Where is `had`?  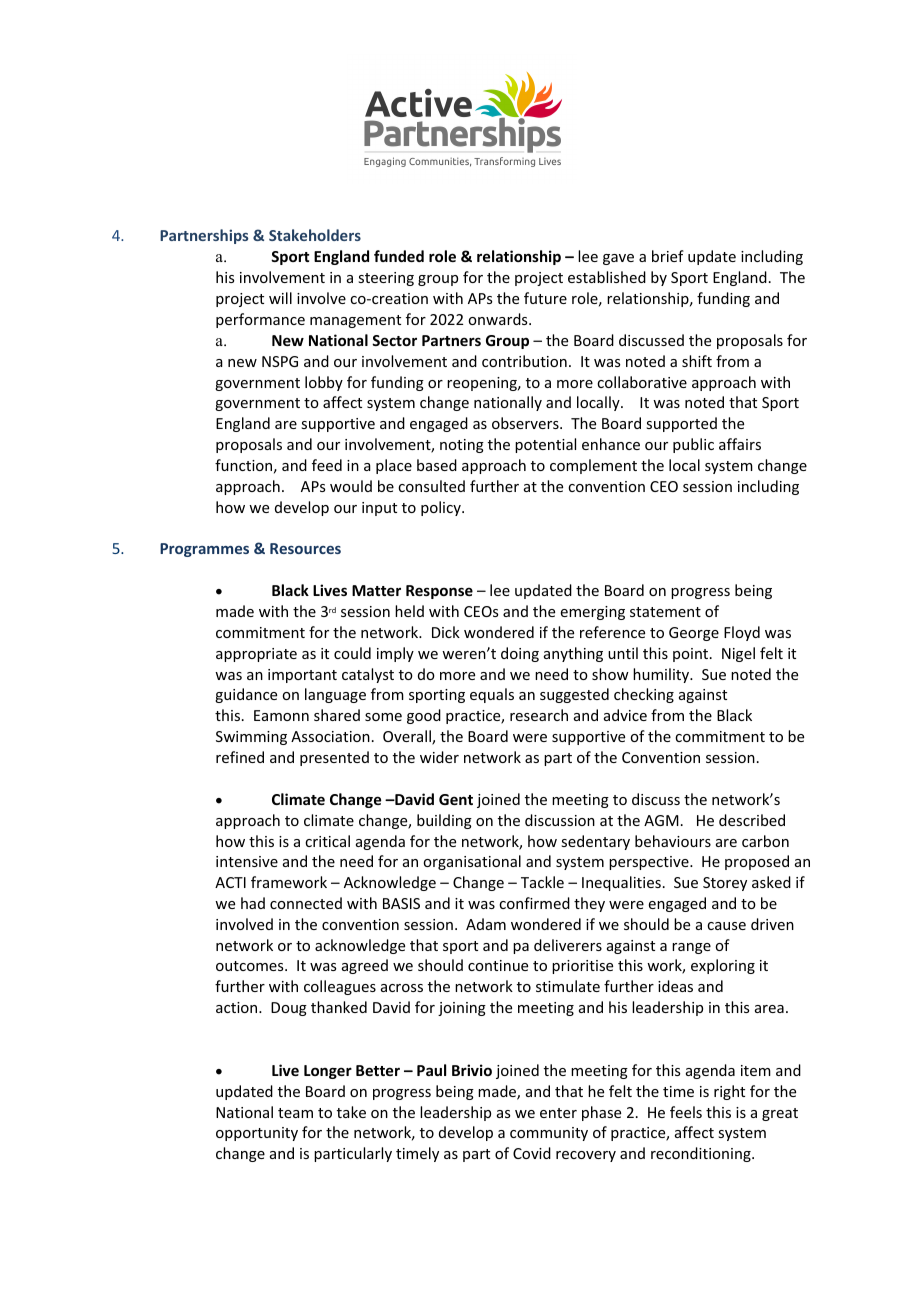
had is located at coordinates (253, 903).
